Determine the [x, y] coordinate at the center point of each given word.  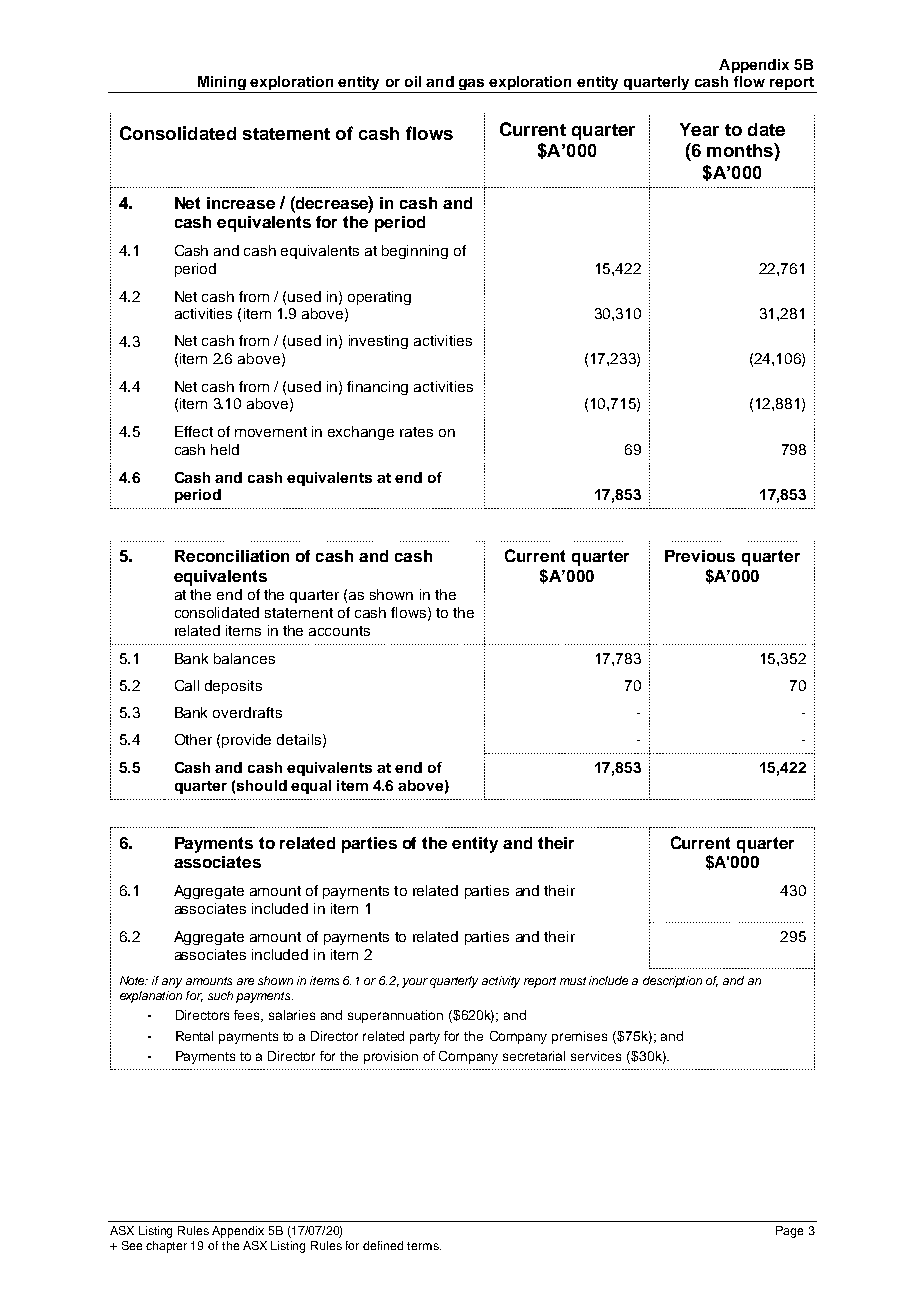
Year [699, 129]
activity [501, 982]
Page [789, 1232]
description [672, 982]
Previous [700, 556]
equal [311, 787]
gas [472, 86]
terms [424, 1246]
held [225, 449]
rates [416, 432]
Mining [221, 84]
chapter [166, 1247]
